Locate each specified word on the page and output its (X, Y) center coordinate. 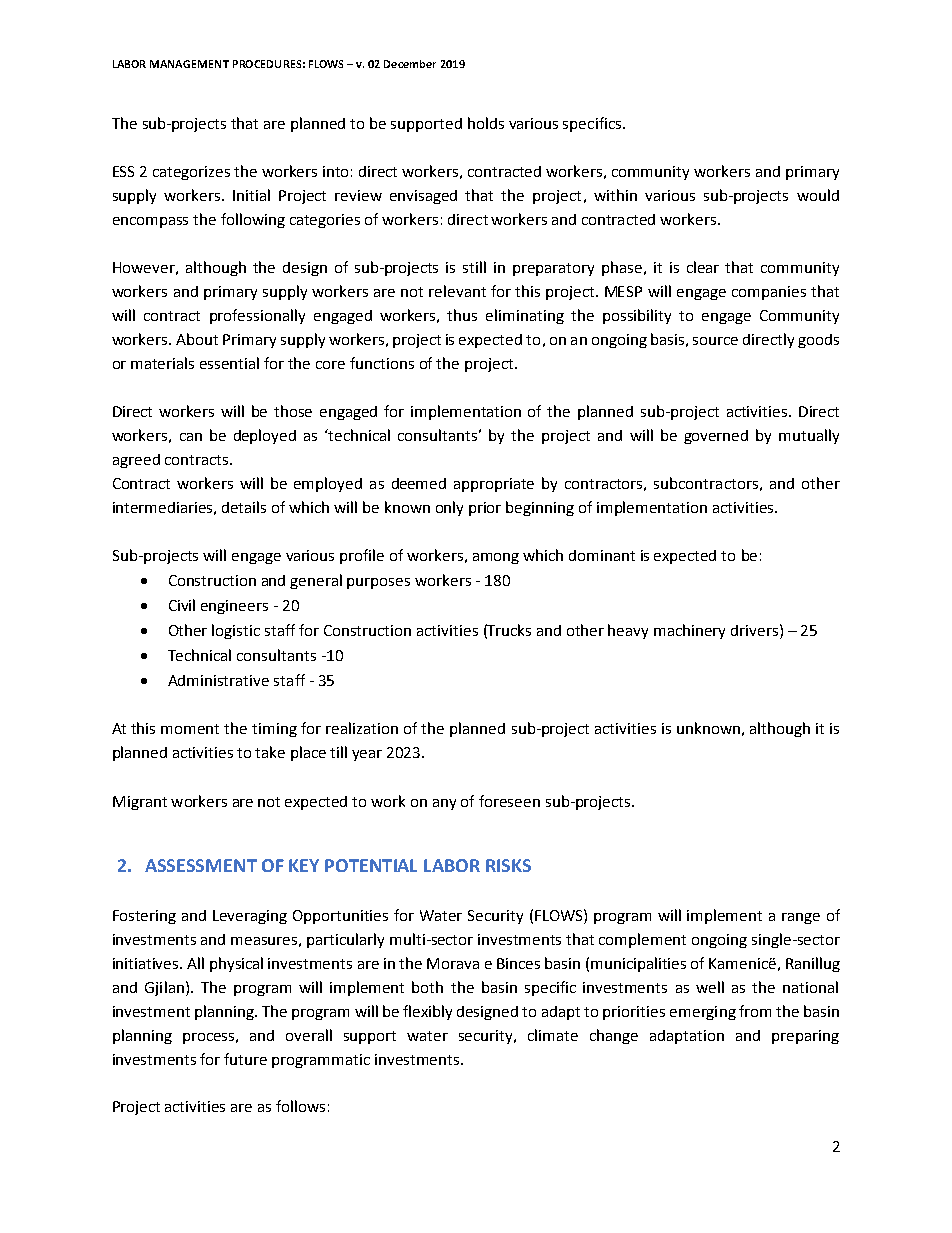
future (245, 1059)
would (818, 195)
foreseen (509, 801)
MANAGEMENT (189, 64)
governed (716, 437)
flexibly (427, 1012)
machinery (689, 631)
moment (190, 729)
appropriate (494, 485)
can (191, 437)
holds (486, 123)
